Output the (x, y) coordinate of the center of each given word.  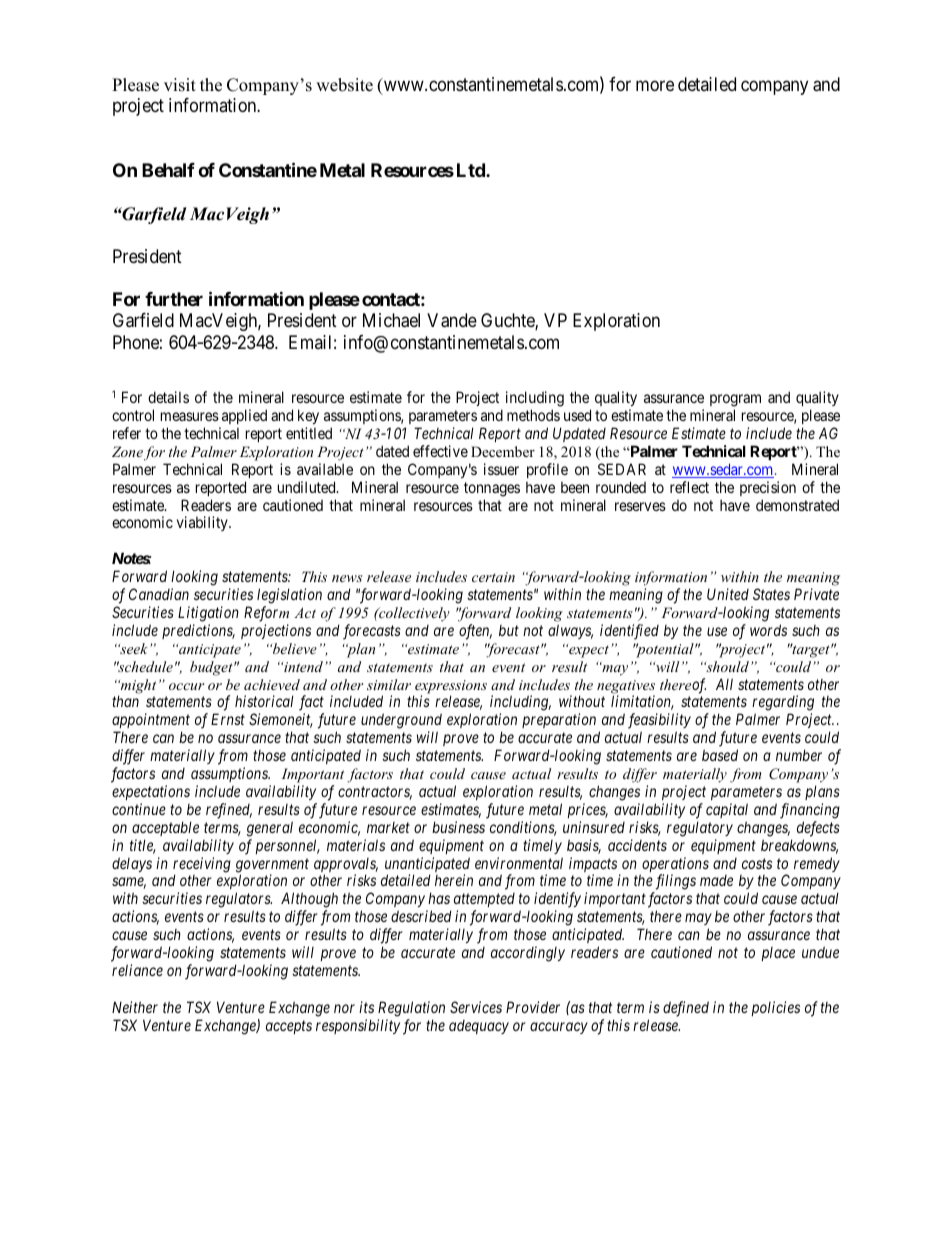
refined (229, 811)
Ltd (472, 170)
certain (493, 577)
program (735, 400)
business (458, 827)
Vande (452, 320)
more (655, 85)
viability (203, 523)
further (174, 299)
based (720, 755)
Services (476, 1007)
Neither (135, 1007)
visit (180, 85)
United (728, 594)
